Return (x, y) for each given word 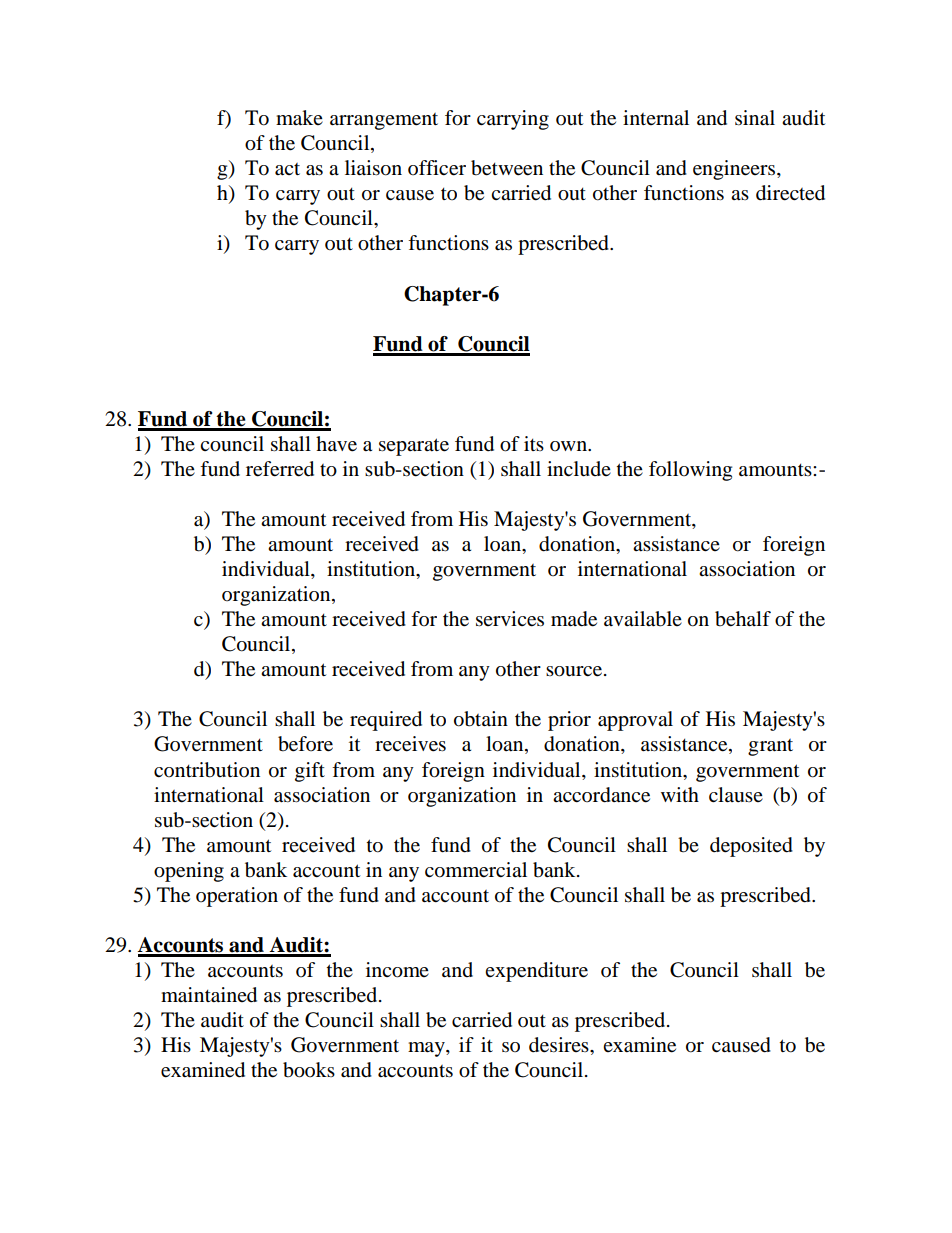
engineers (735, 170)
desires (560, 1045)
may (427, 1049)
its (534, 443)
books (309, 1070)
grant (770, 747)
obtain (481, 719)
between (507, 168)
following (690, 471)
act (287, 169)
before (305, 744)
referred (280, 469)
